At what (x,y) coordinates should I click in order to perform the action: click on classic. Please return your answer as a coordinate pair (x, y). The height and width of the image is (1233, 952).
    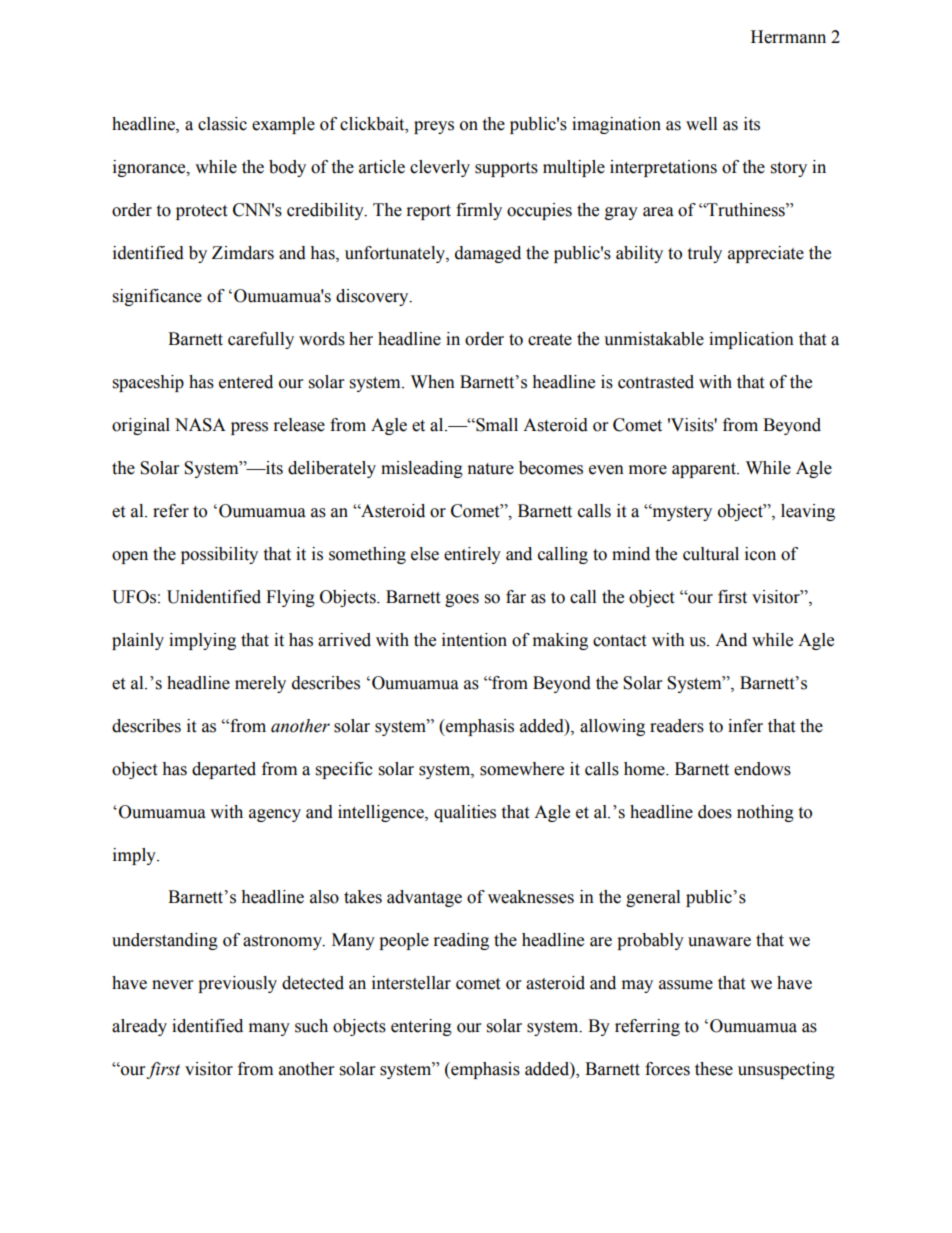
    Looking at the image, I should click on (222, 124).
